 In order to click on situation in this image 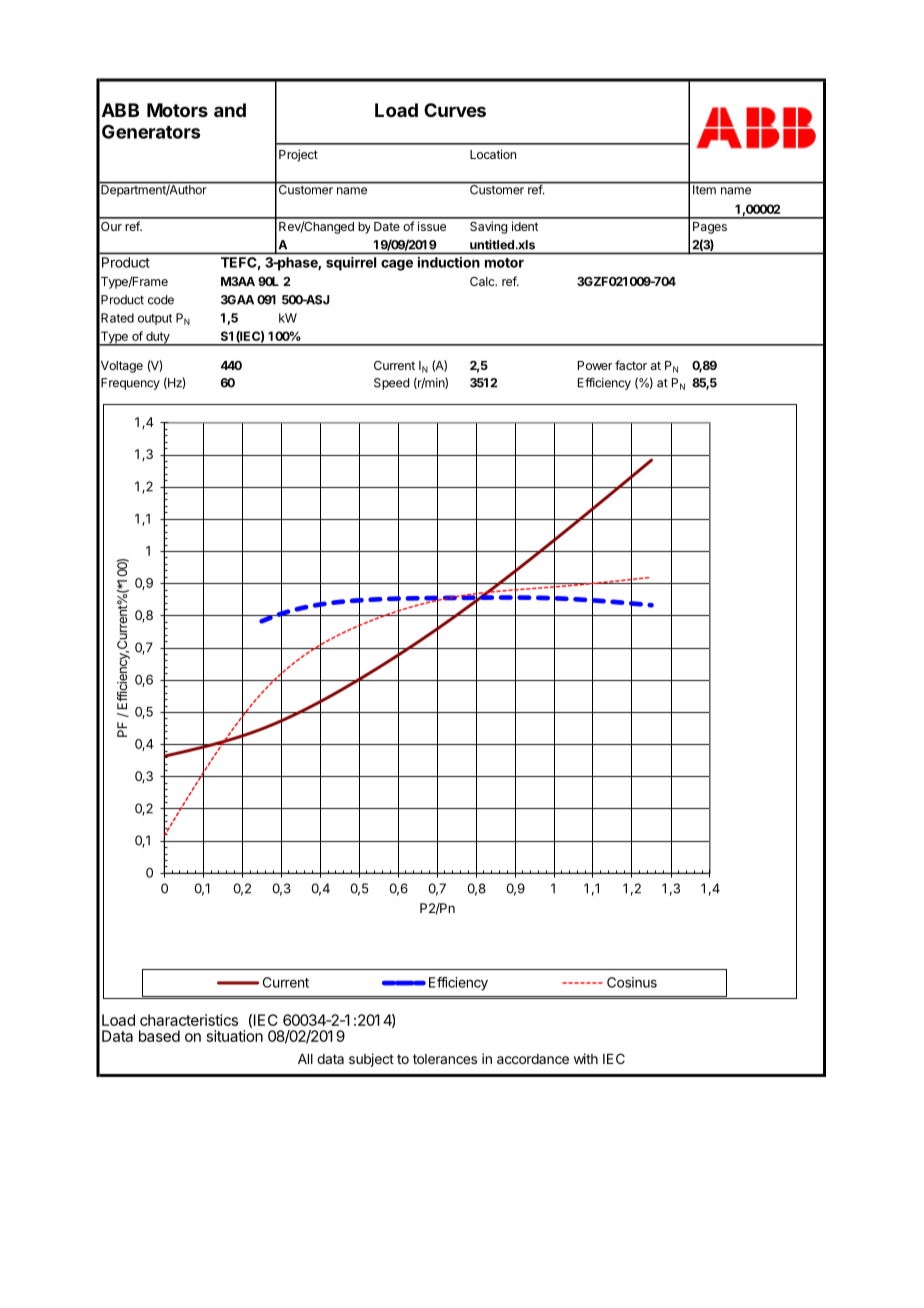, I will do `click(235, 1036)`.
